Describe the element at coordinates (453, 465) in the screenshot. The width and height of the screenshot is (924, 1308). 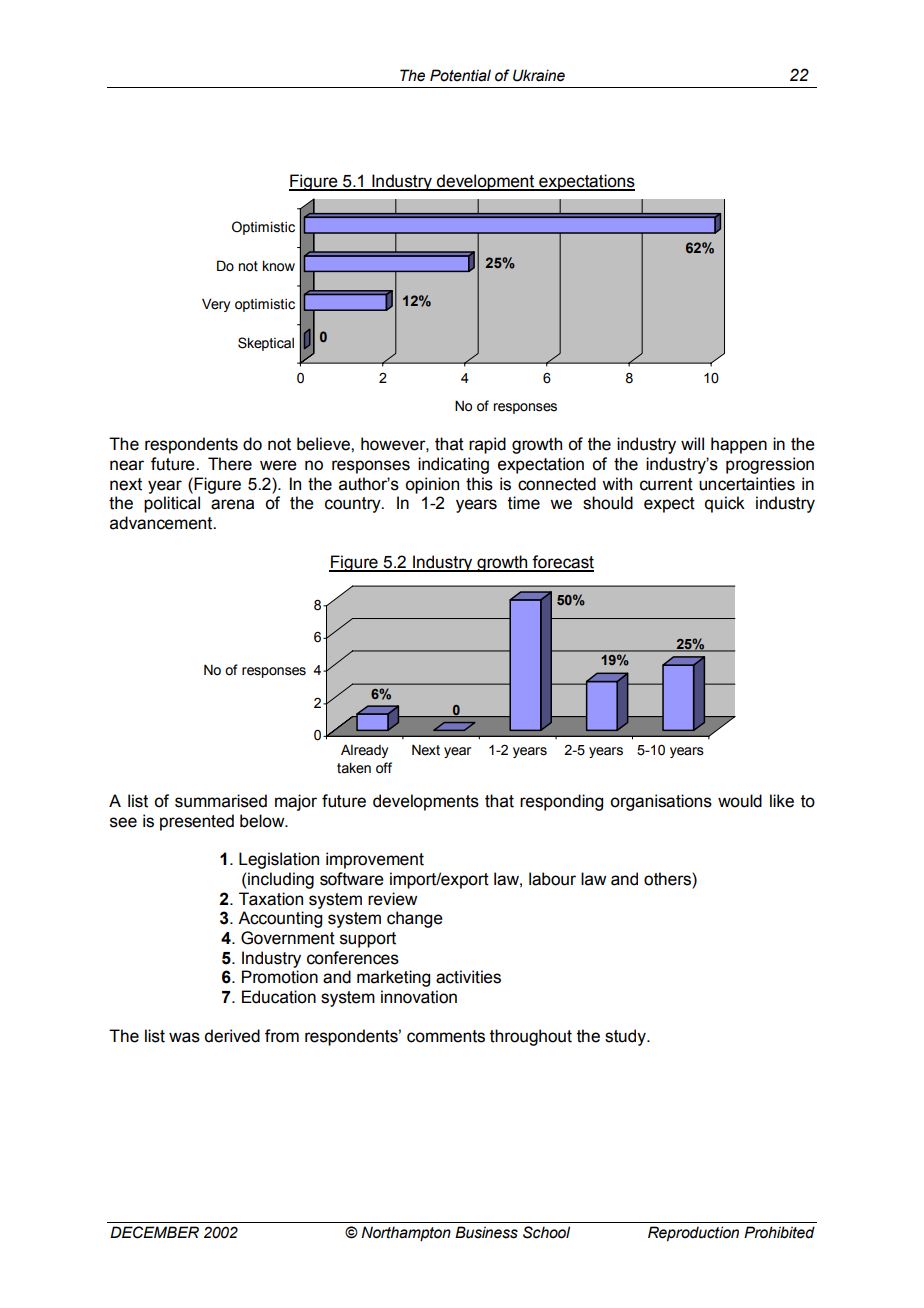
I see `indicating` at that location.
